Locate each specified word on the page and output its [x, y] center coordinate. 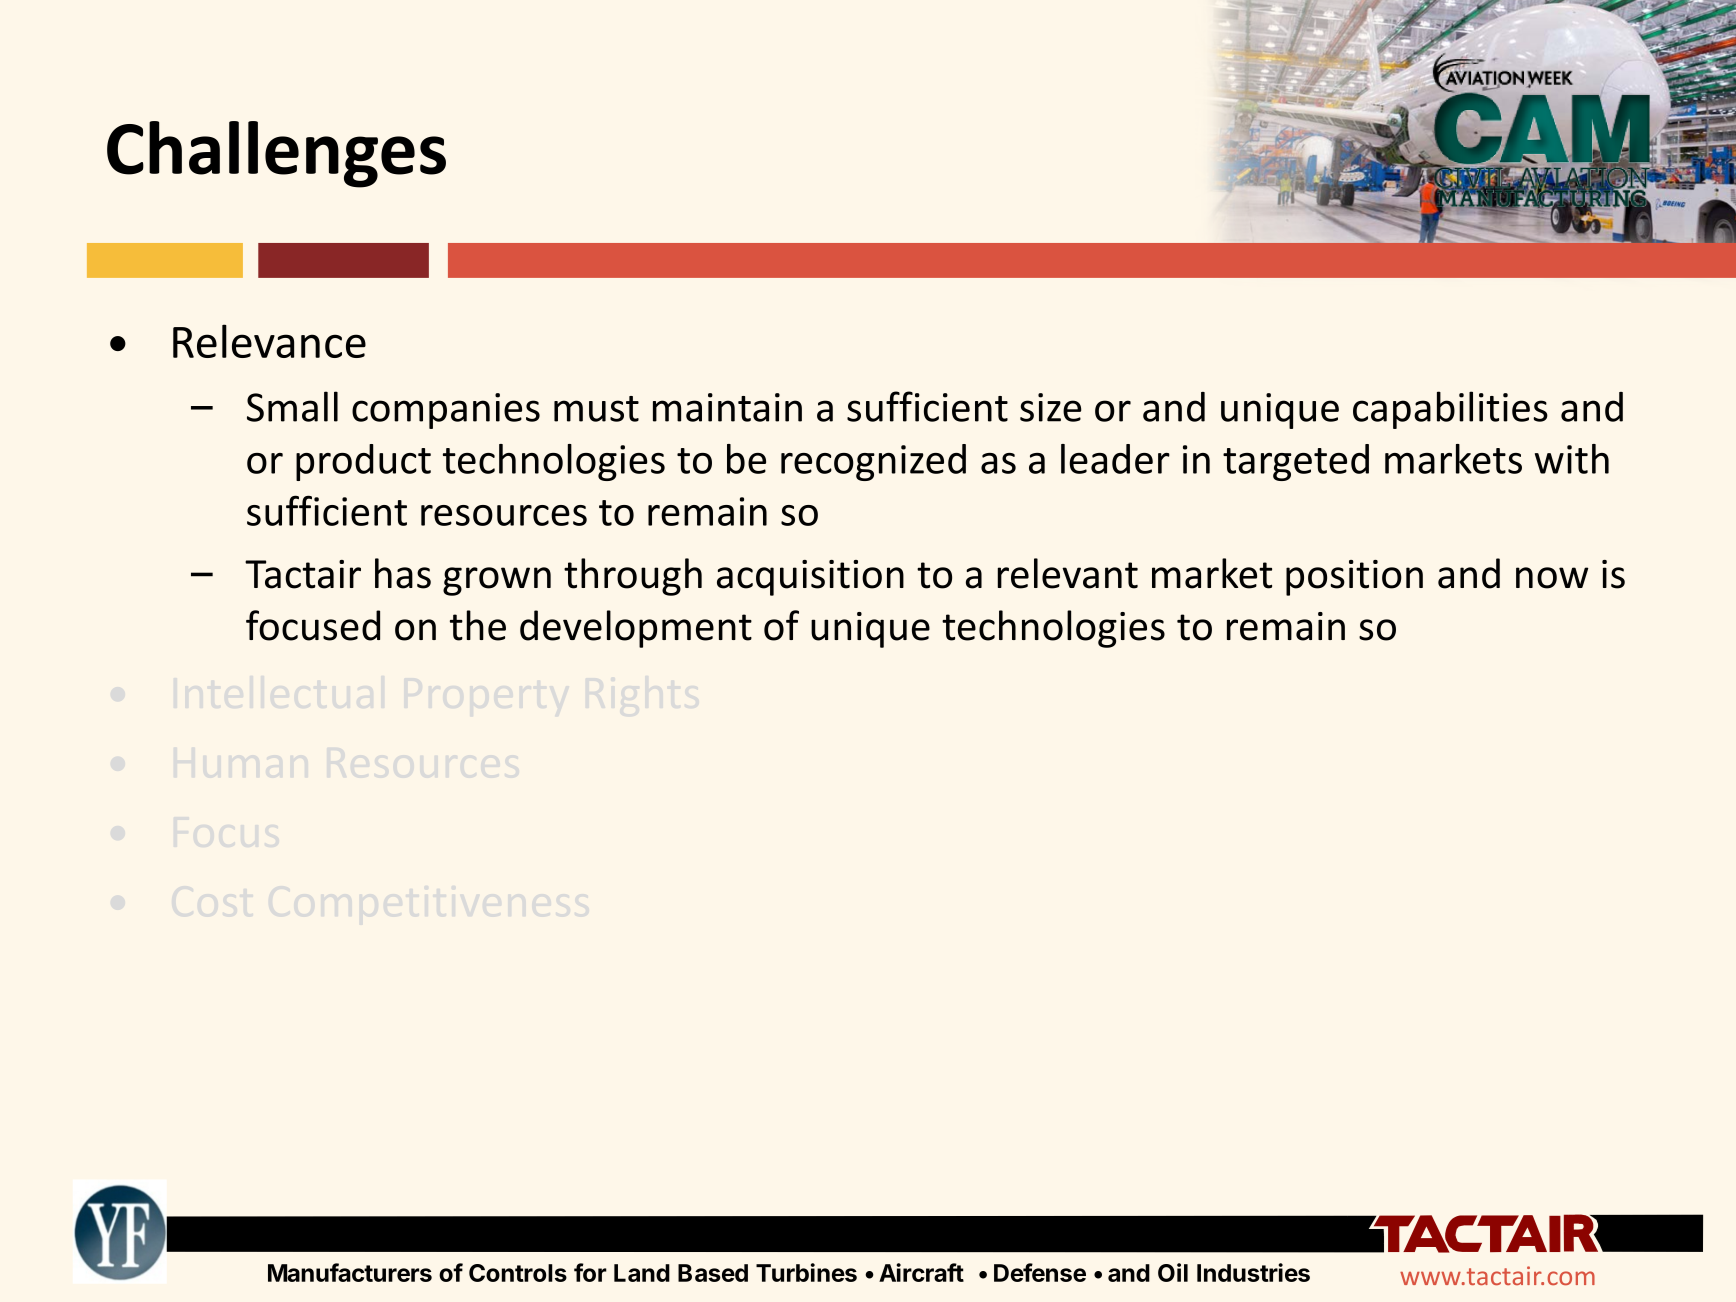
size [1050, 407]
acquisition [810, 578]
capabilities [1450, 410]
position [1354, 578]
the [478, 625]
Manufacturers [350, 1272]
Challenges [276, 154]
